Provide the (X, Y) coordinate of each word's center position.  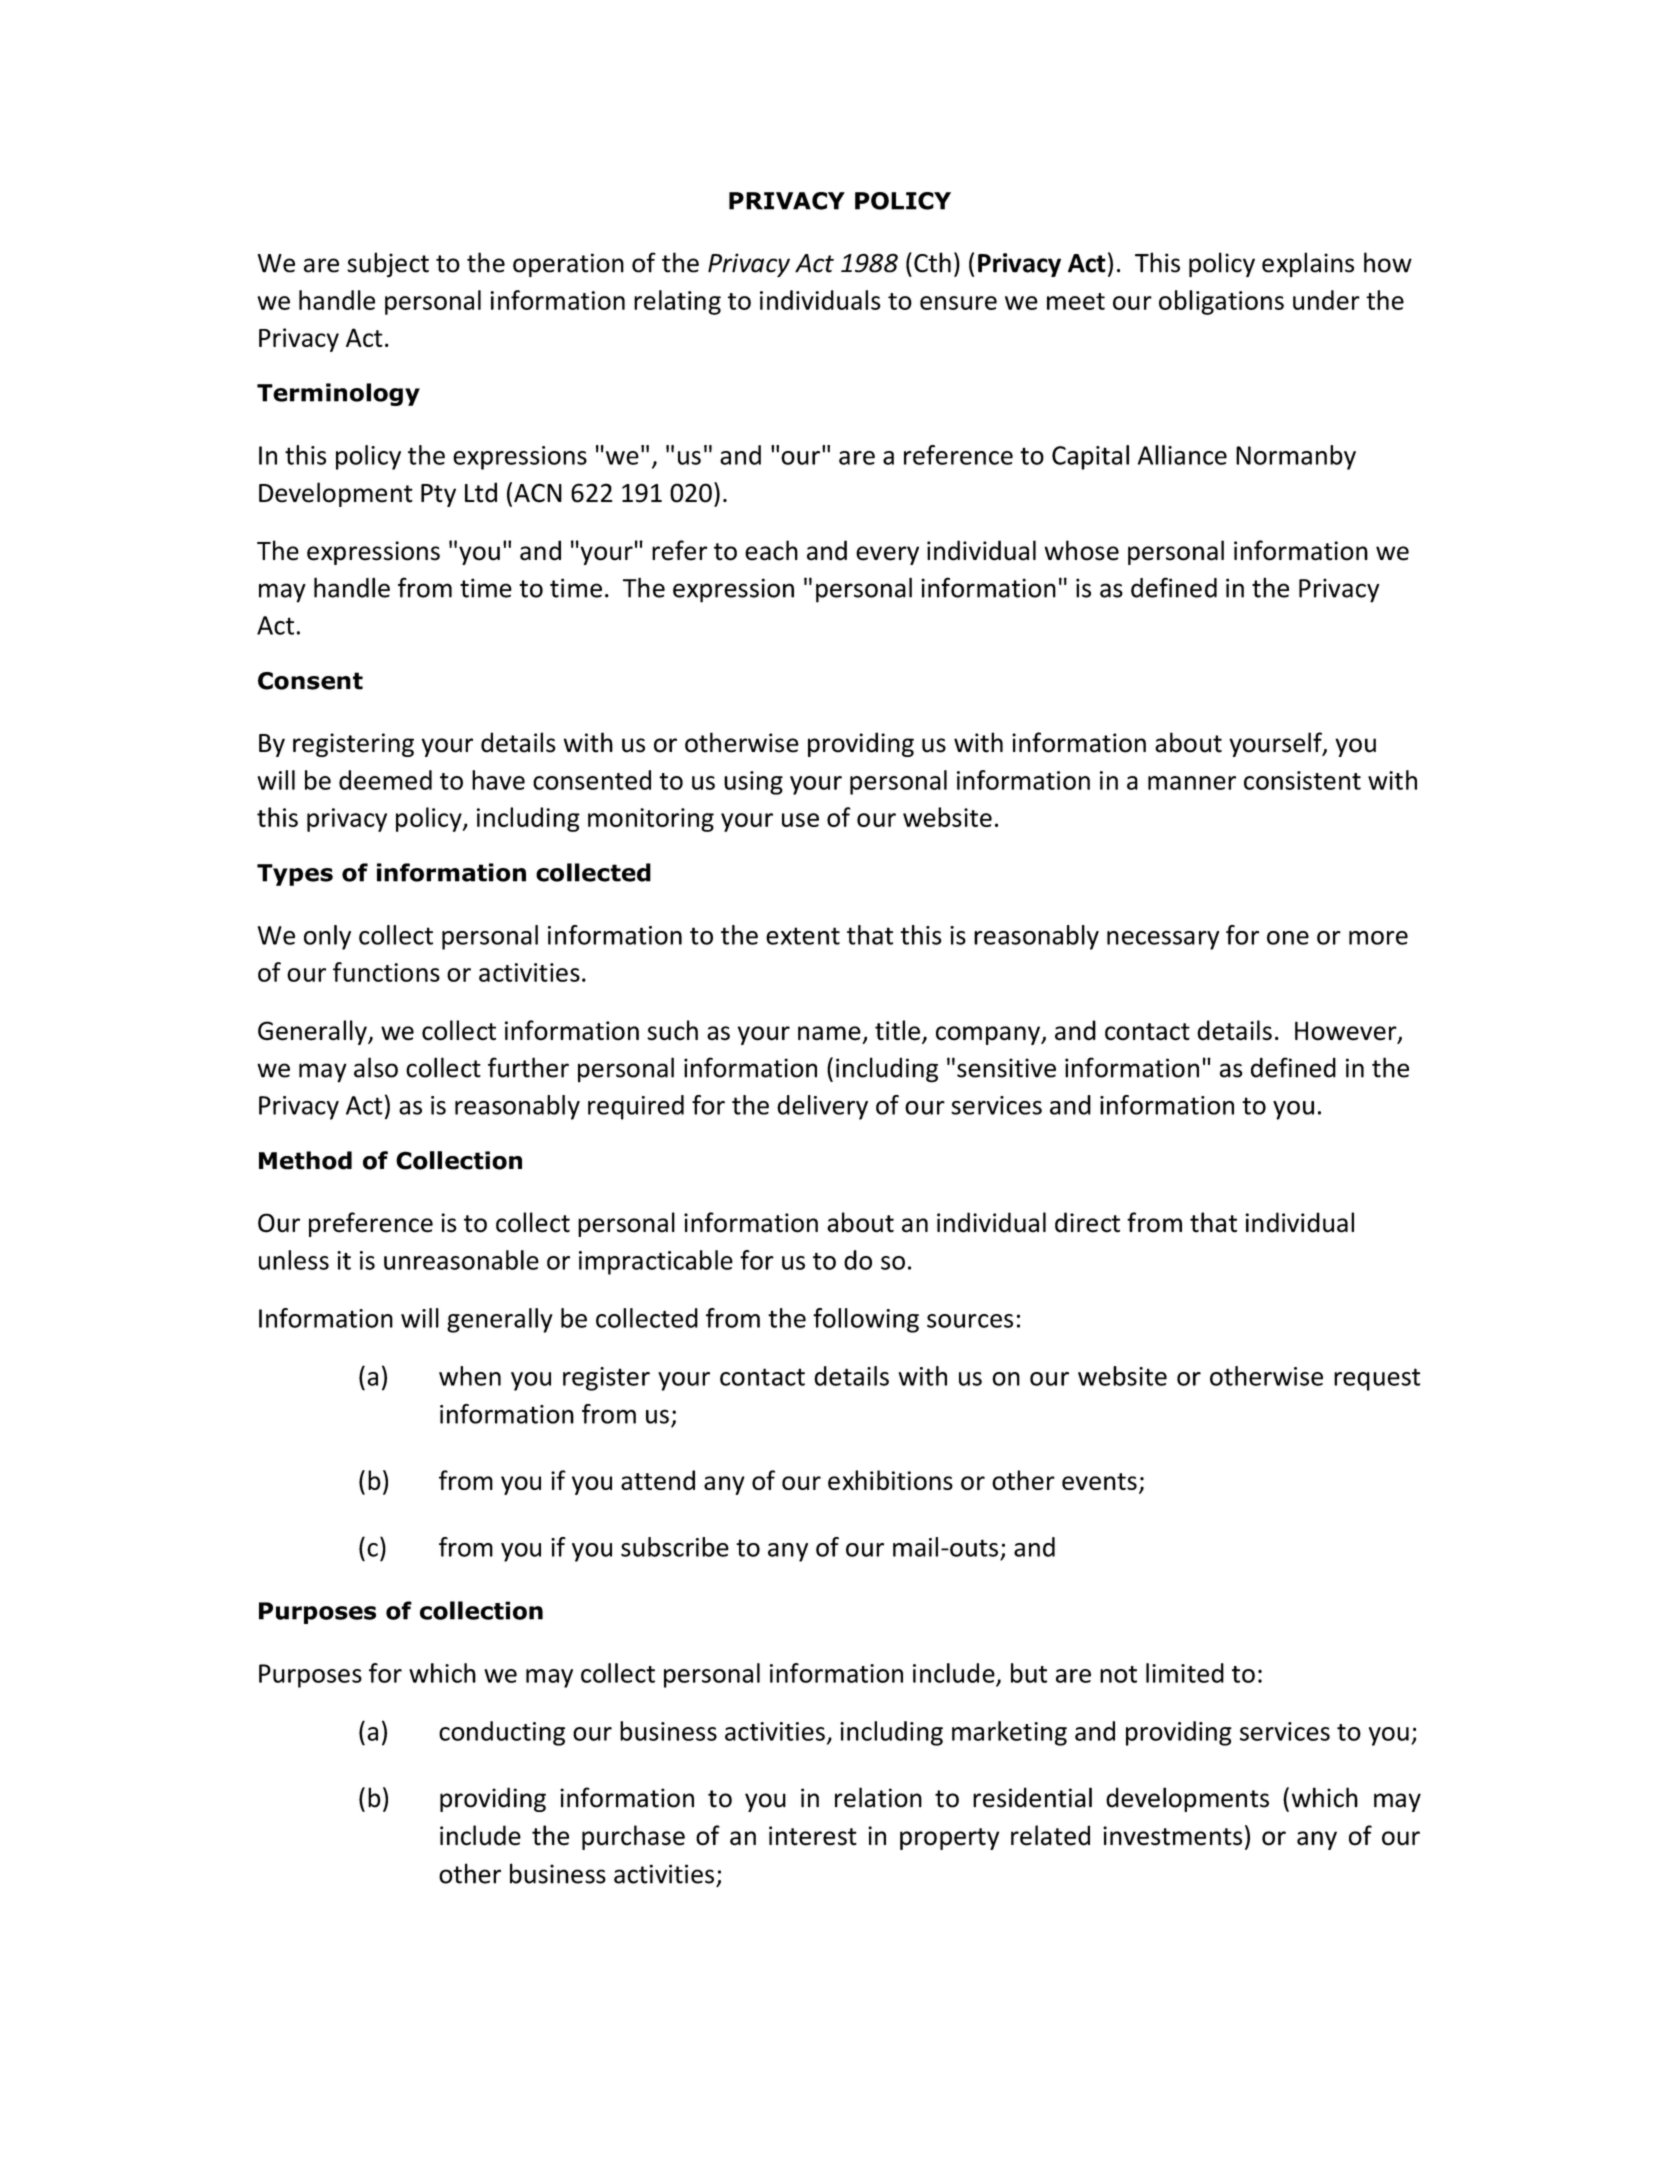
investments (1172, 1836)
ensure (958, 303)
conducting (502, 1733)
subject (388, 265)
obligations (1221, 302)
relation (878, 1797)
